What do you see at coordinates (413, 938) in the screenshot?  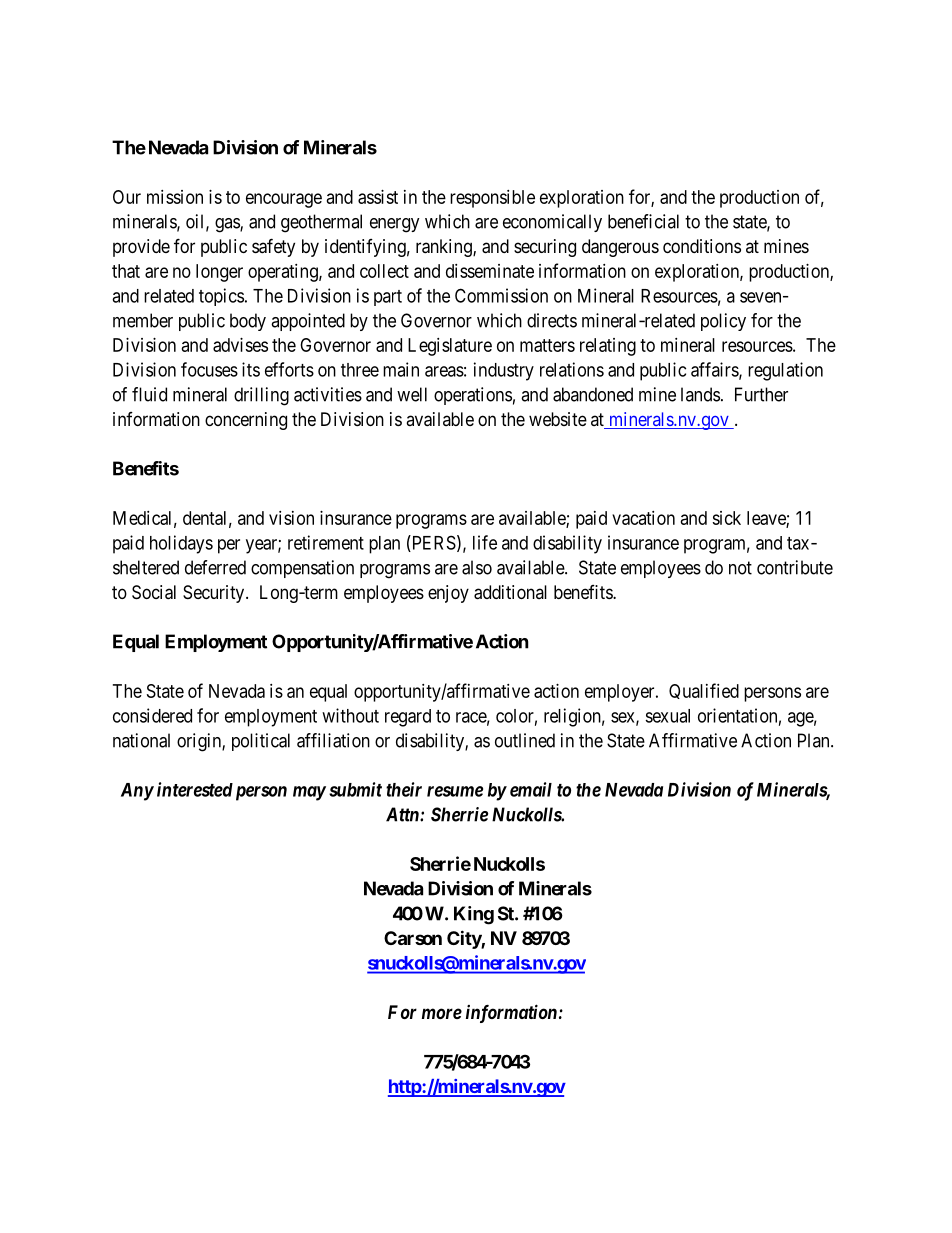 I see `Carson` at bounding box center [413, 938].
